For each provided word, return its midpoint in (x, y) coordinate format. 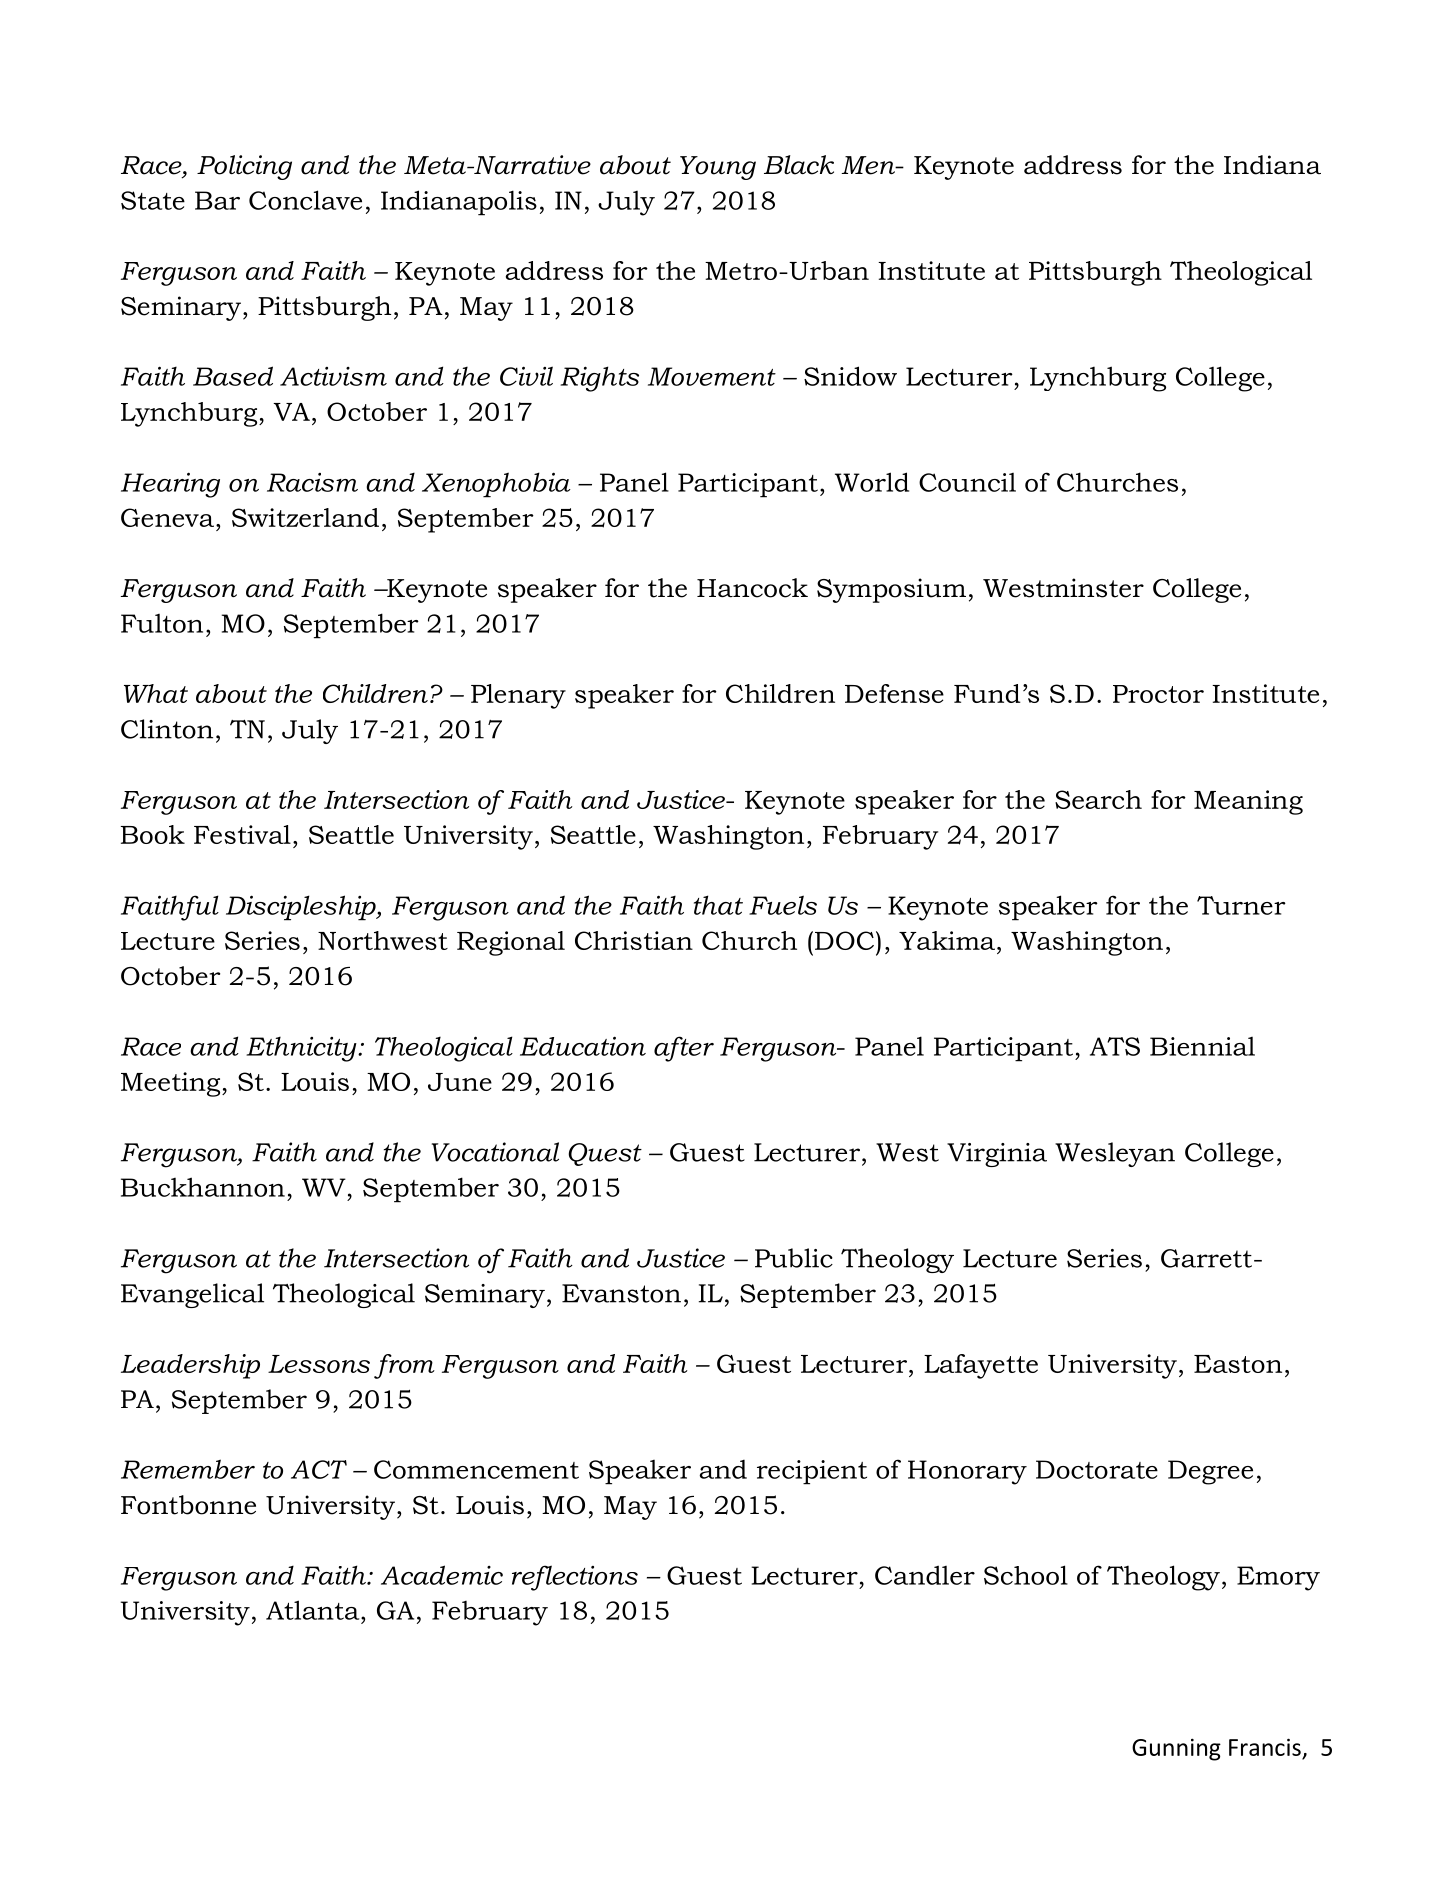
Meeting (172, 1084)
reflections (575, 1578)
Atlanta (314, 1610)
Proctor (1158, 694)
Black (799, 165)
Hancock (752, 588)
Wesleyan (1115, 1154)
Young (718, 168)
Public (794, 1258)
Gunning (1176, 1749)
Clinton (167, 729)
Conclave (305, 200)
